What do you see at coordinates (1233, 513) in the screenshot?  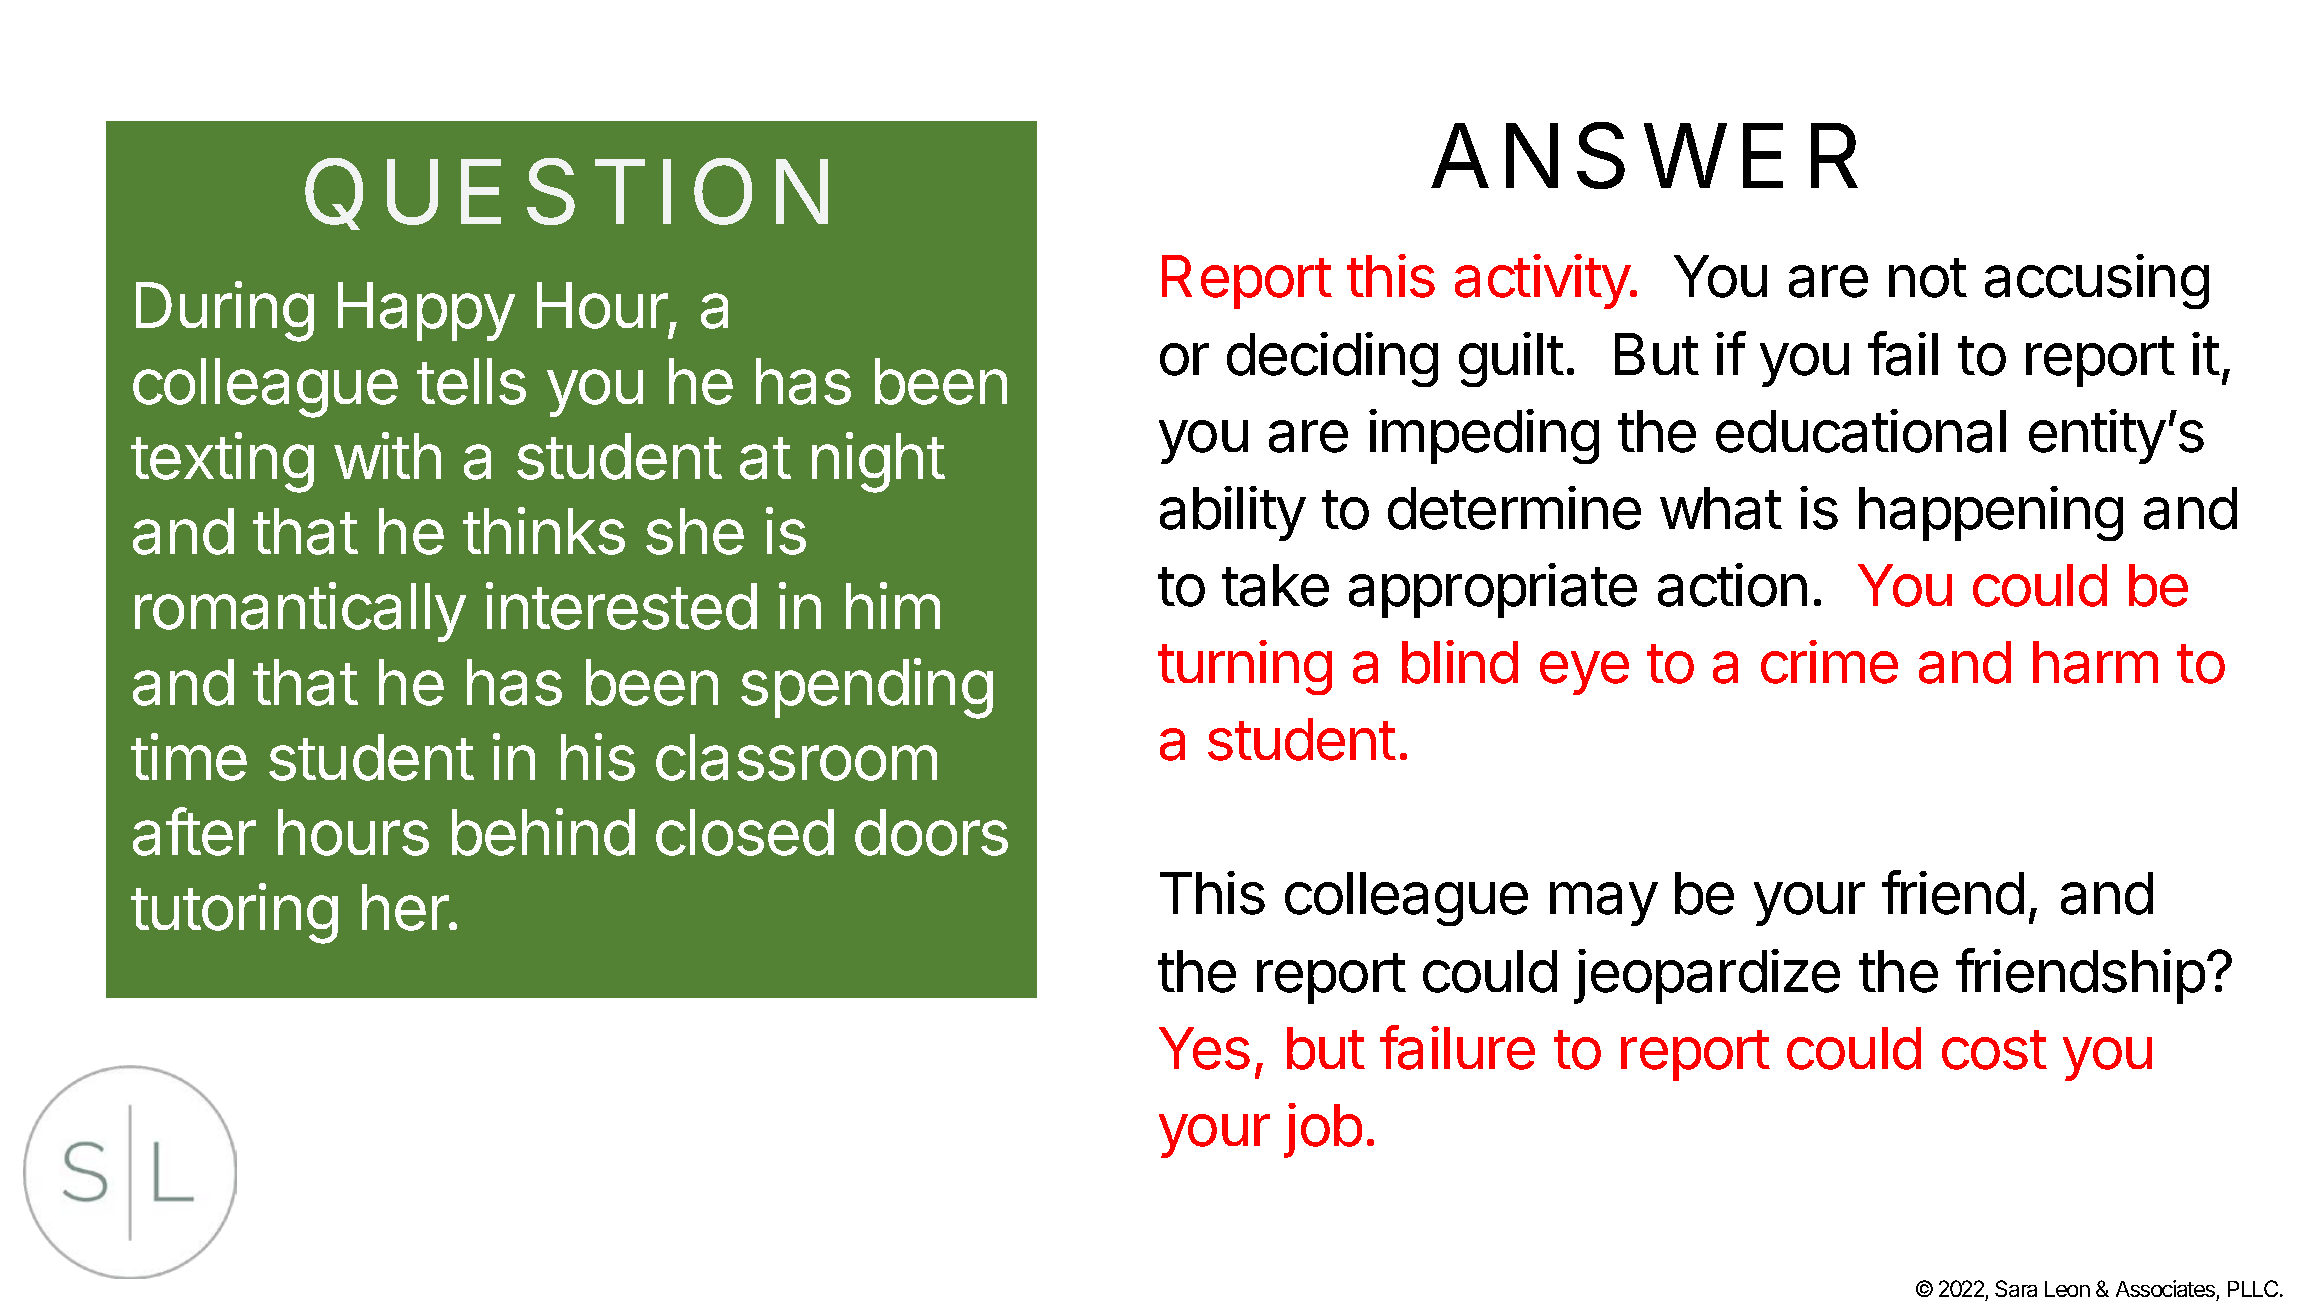 I see `ability` at bounding box center [1233, 513].
